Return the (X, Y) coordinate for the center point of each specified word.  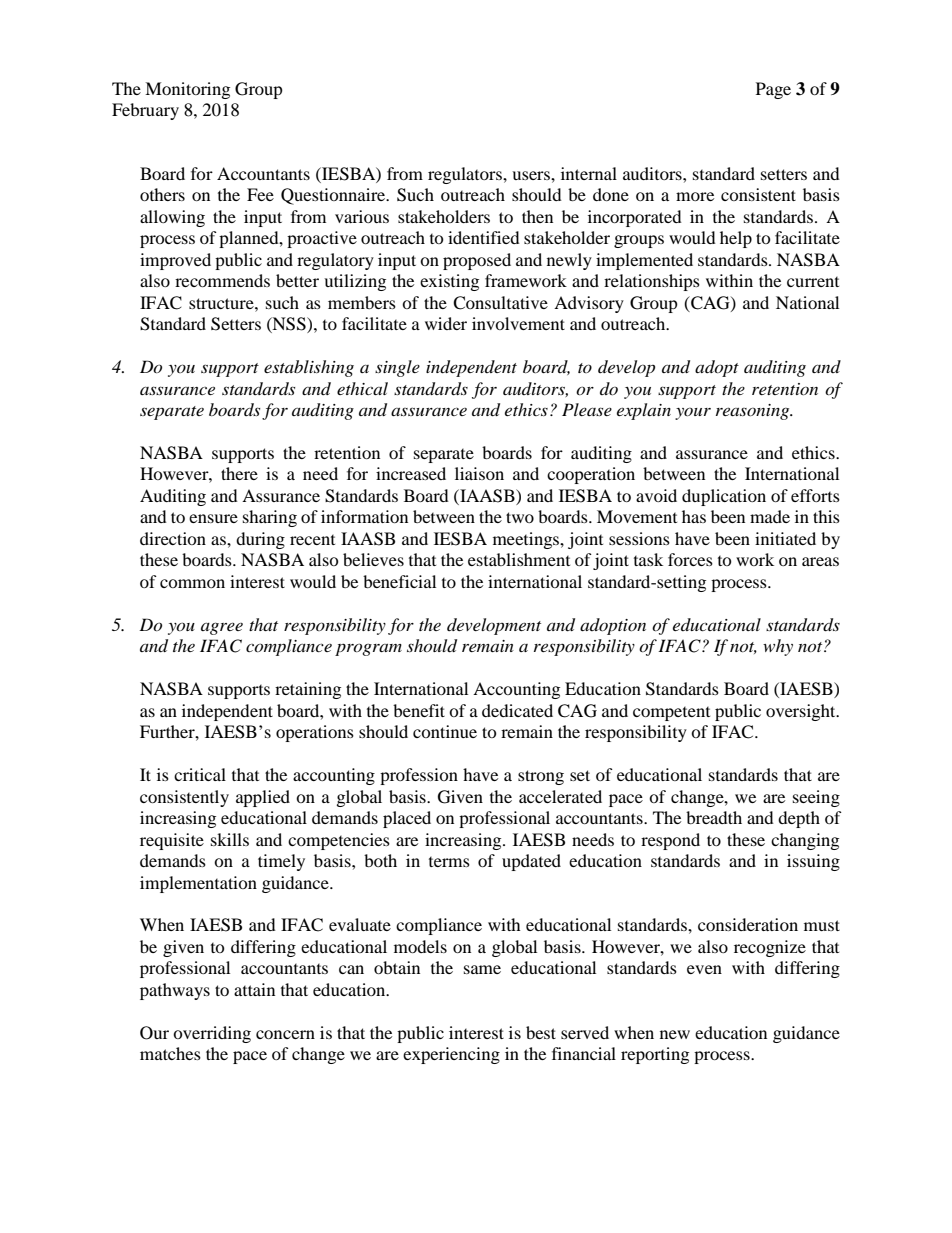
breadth (714, 817)
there (239, 473)
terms (449, 862)
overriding (212, 1034)
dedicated (517, 710)
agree (222, 628)
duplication (724, 497)
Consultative (500, 303)
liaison (479, 473)
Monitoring (187, 90)
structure (222, 303)
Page (773, 90)
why (778, 647)
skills (230, 839)
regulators (466, 175)
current (813, 282)
